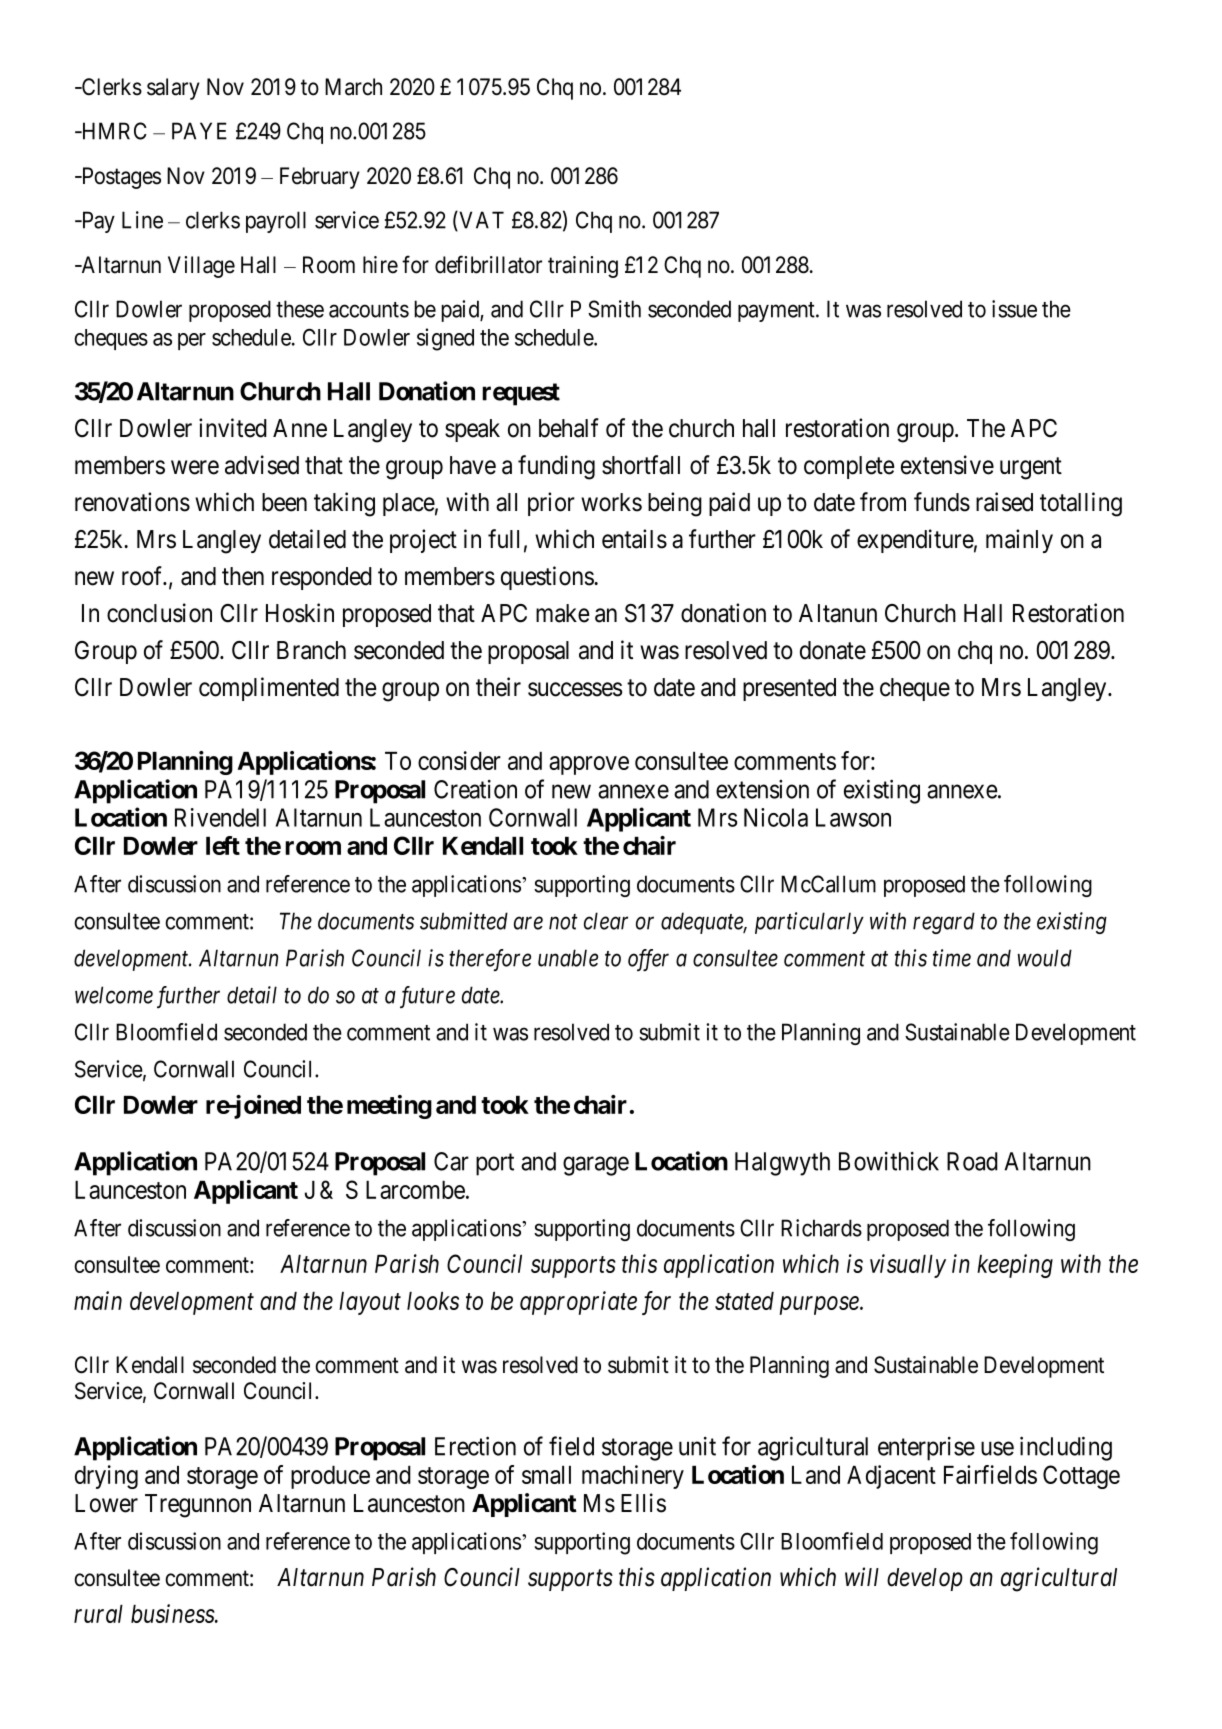 This screenshot has width=1222, height=1729. I want to click on business, so click(173, 1613).
